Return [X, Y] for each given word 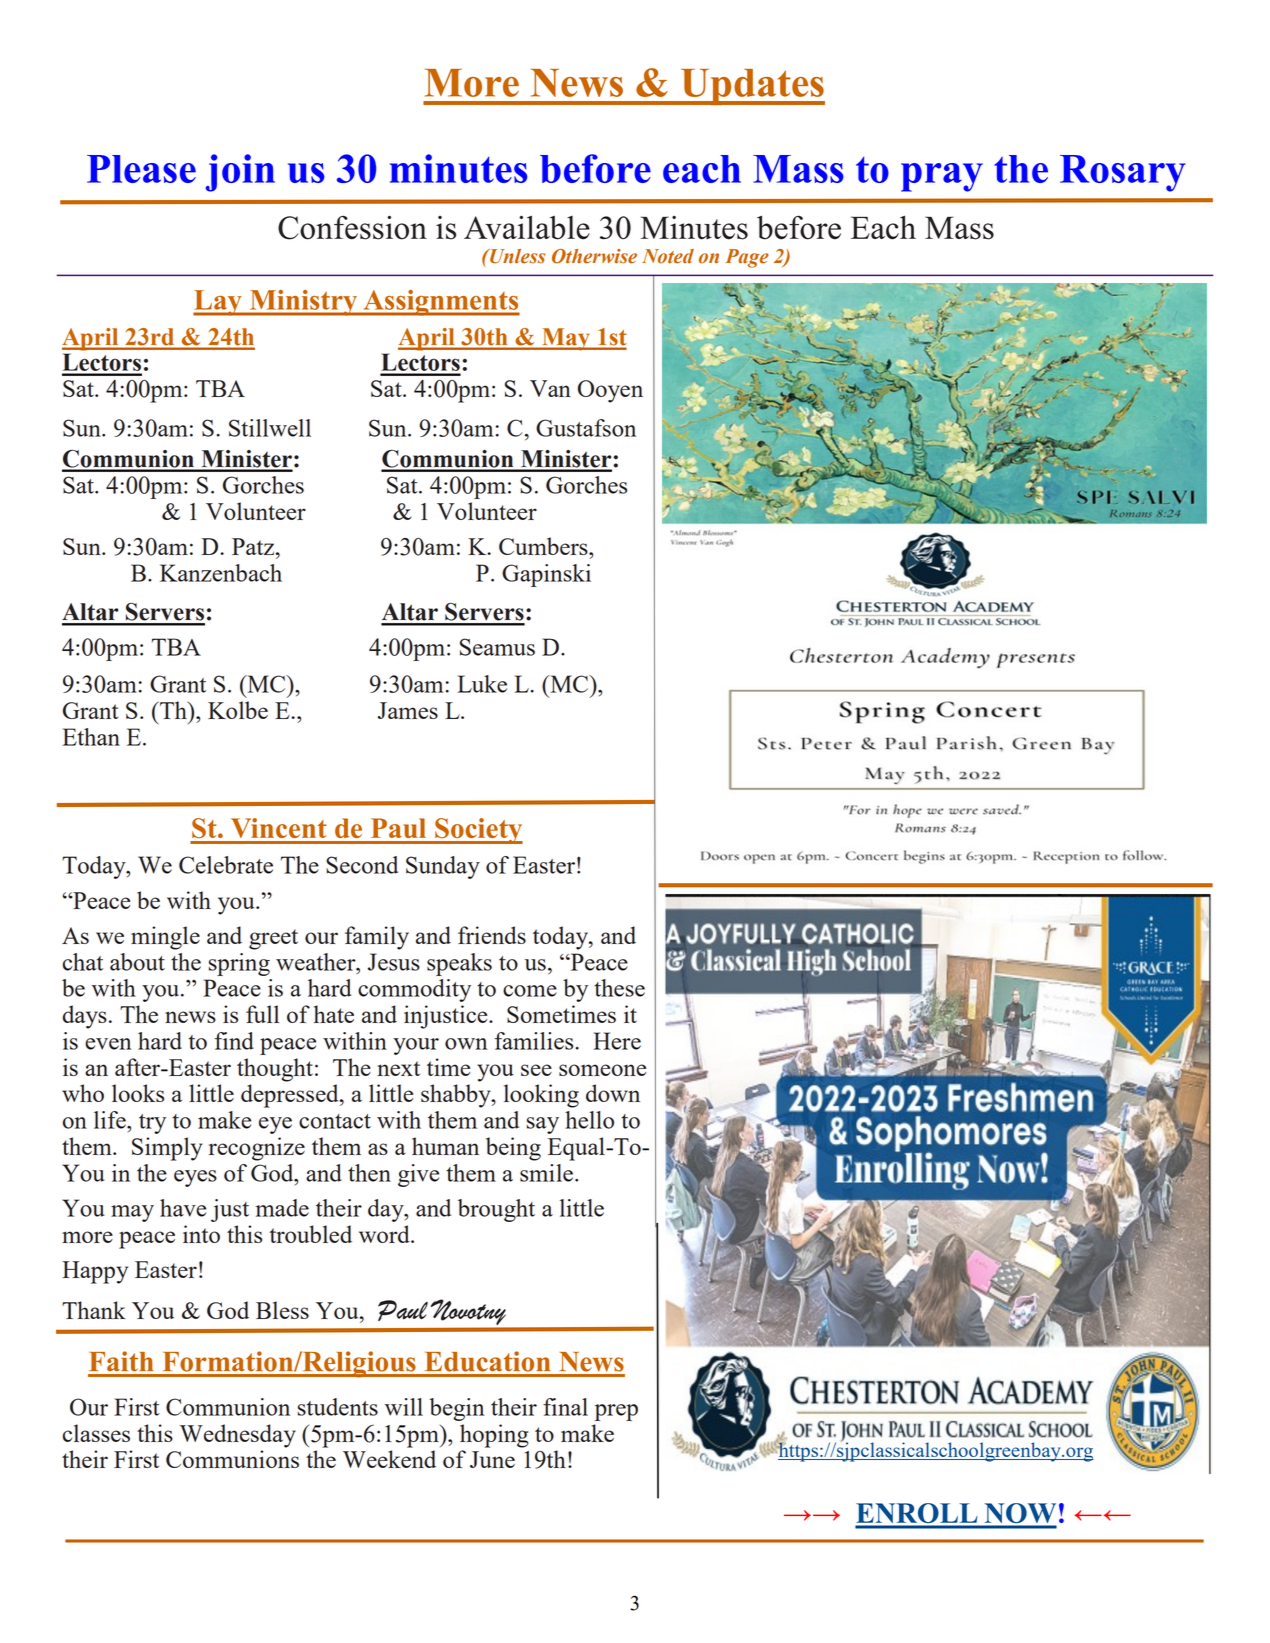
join [240, 173]
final [565, 1407]
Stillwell [270, 428]
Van [550, 388]
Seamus [497, 647]
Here [617, 1041]
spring [239, 964]
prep [616, 1412]
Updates [751, 87]
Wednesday [238, 1436]
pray [942, 177]
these [619, 988]
